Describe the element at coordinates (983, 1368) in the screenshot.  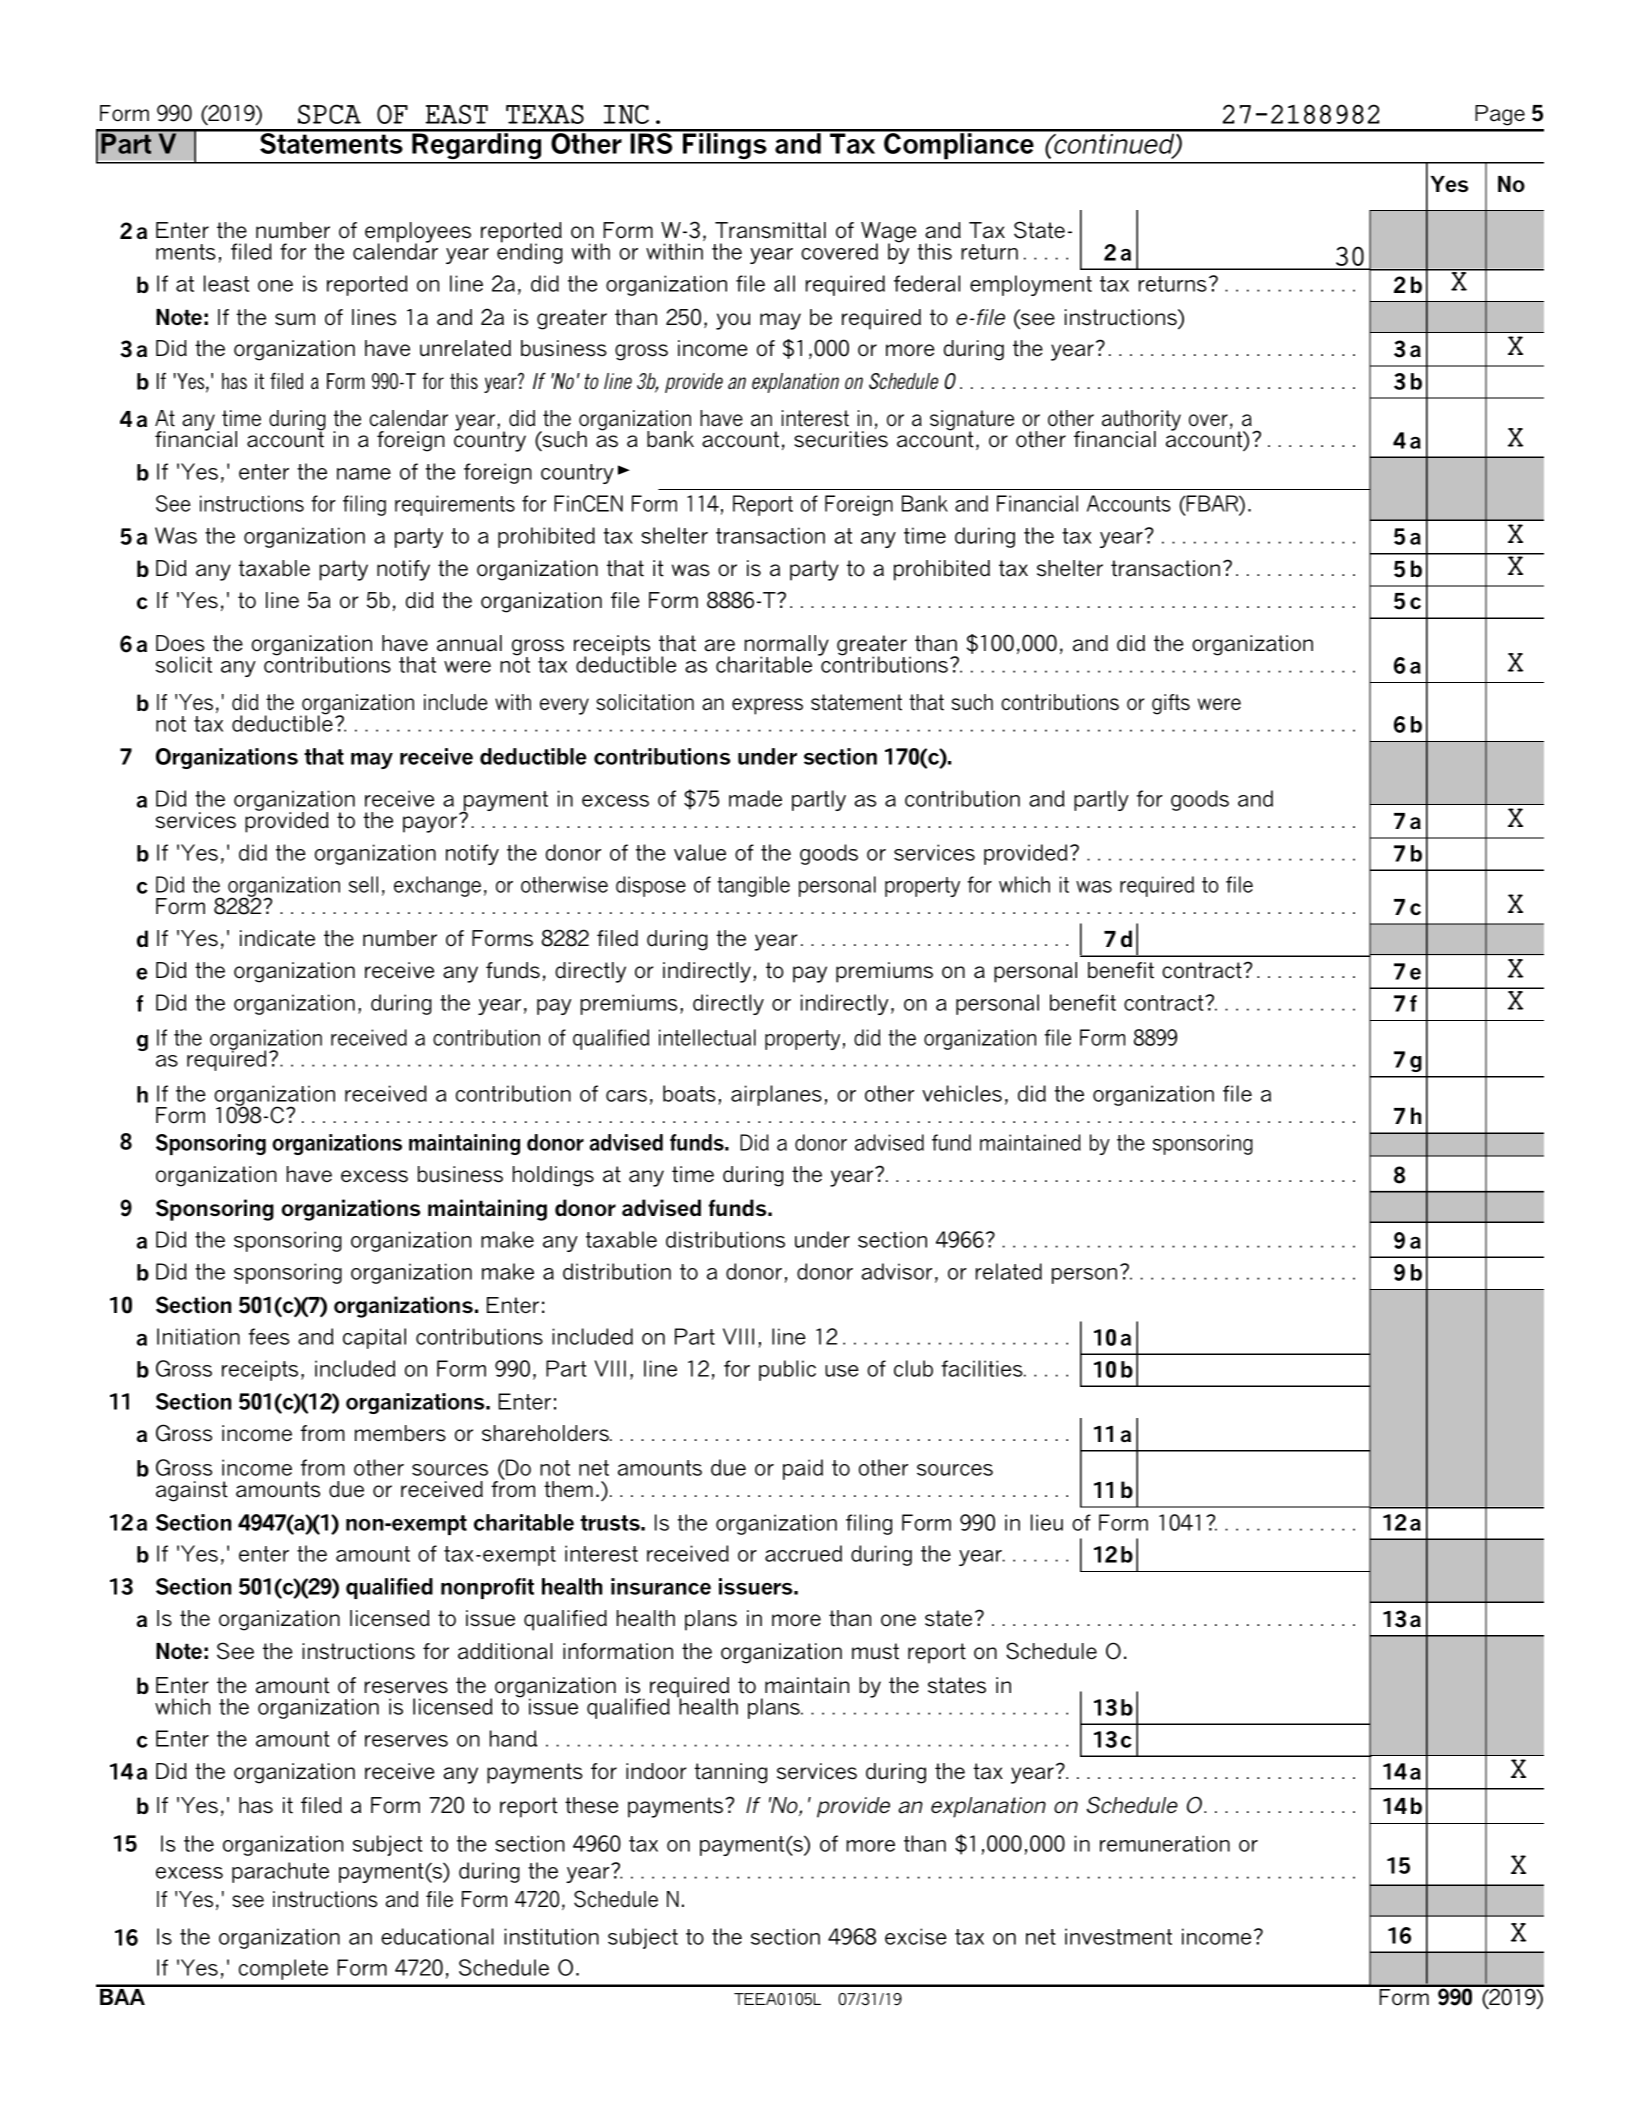
I see `facilities` at that location.
